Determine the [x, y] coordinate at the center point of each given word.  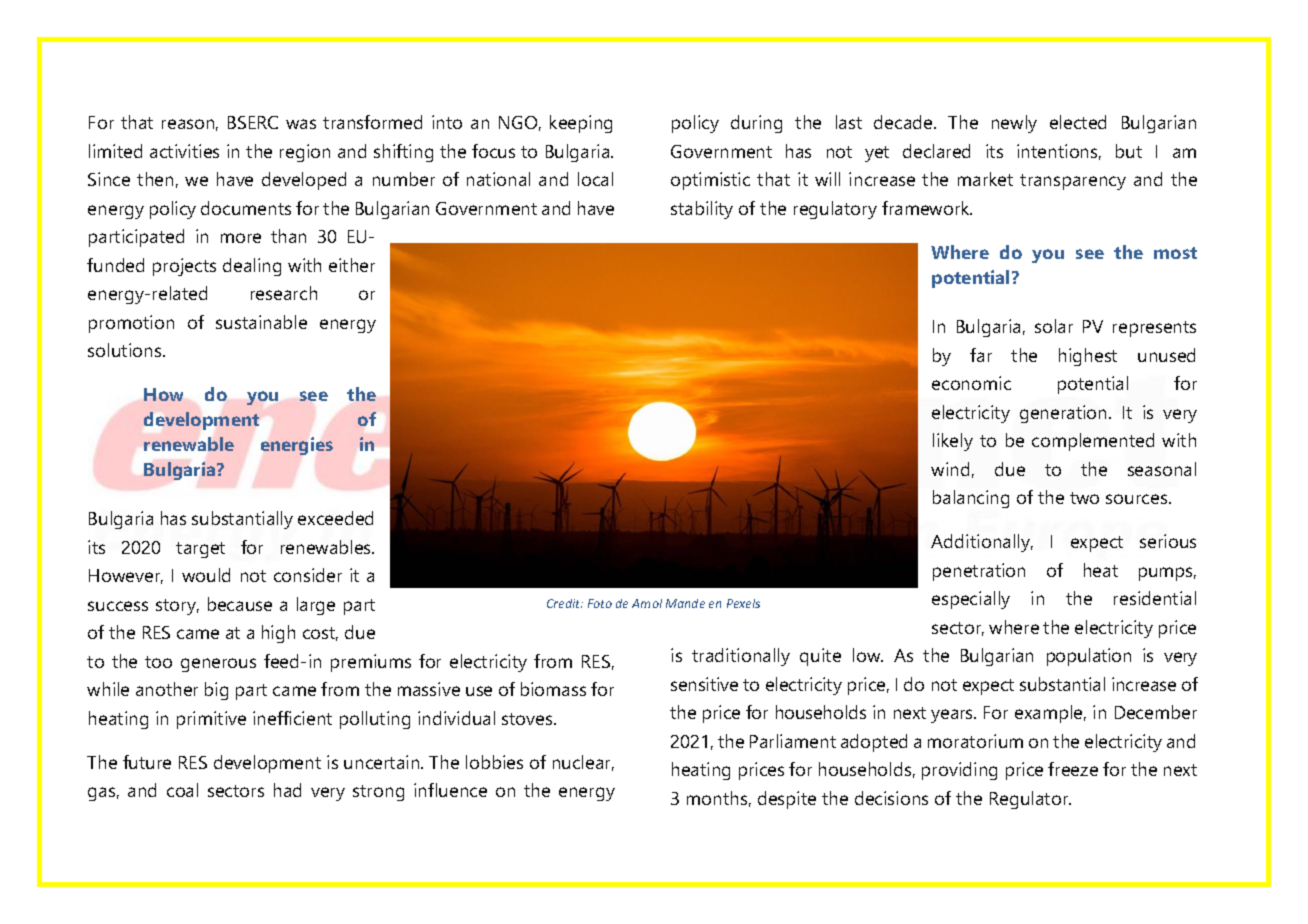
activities [184, 151]
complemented [1093, 442]
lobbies [494, 762]
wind [950, 469]
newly [1014, 124]
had [287, 790]
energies [297, 446]
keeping [581, 124]
